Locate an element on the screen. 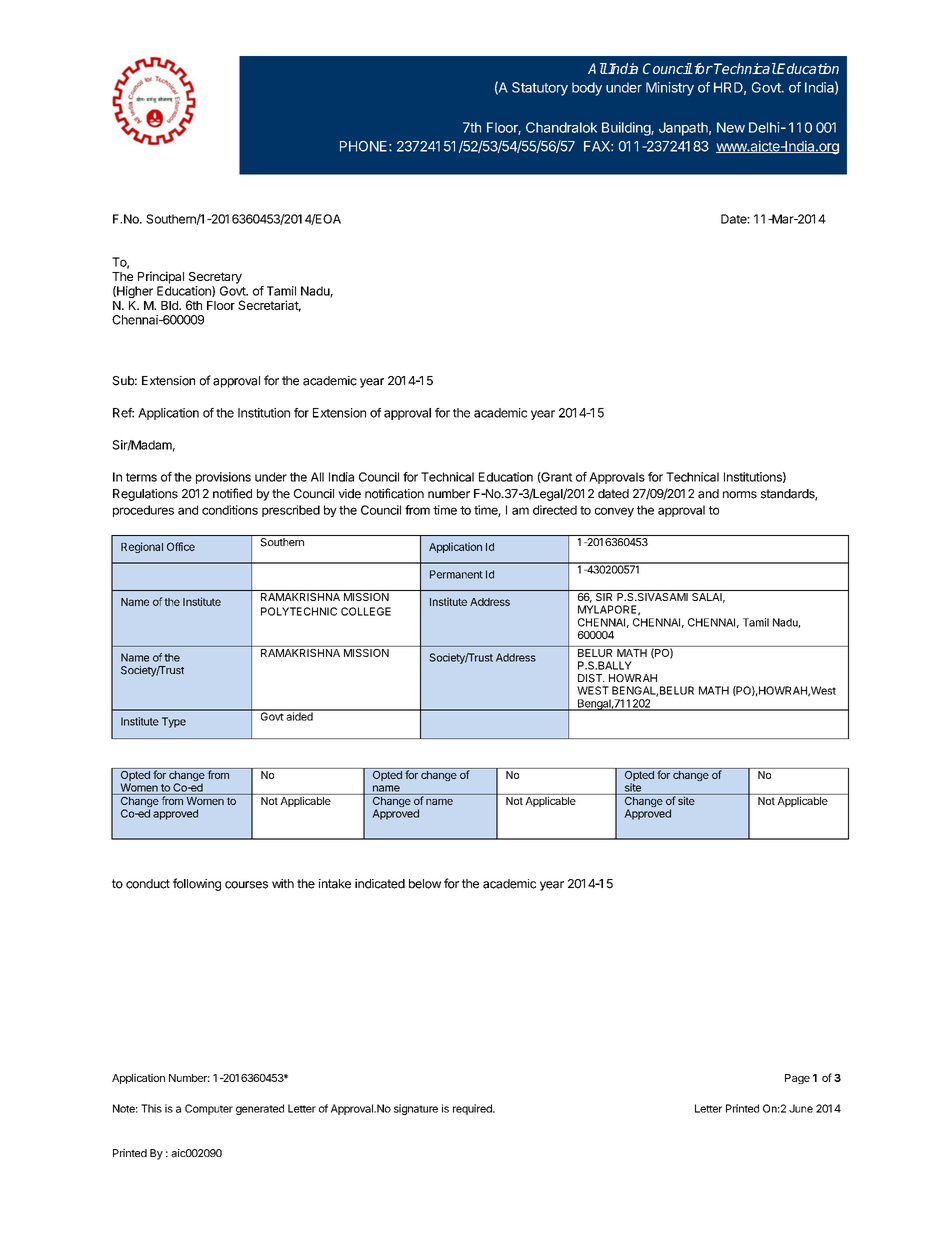 The height and width of the screenshot is (1233, 952). Computer is located at coordinates (209, 1109).
